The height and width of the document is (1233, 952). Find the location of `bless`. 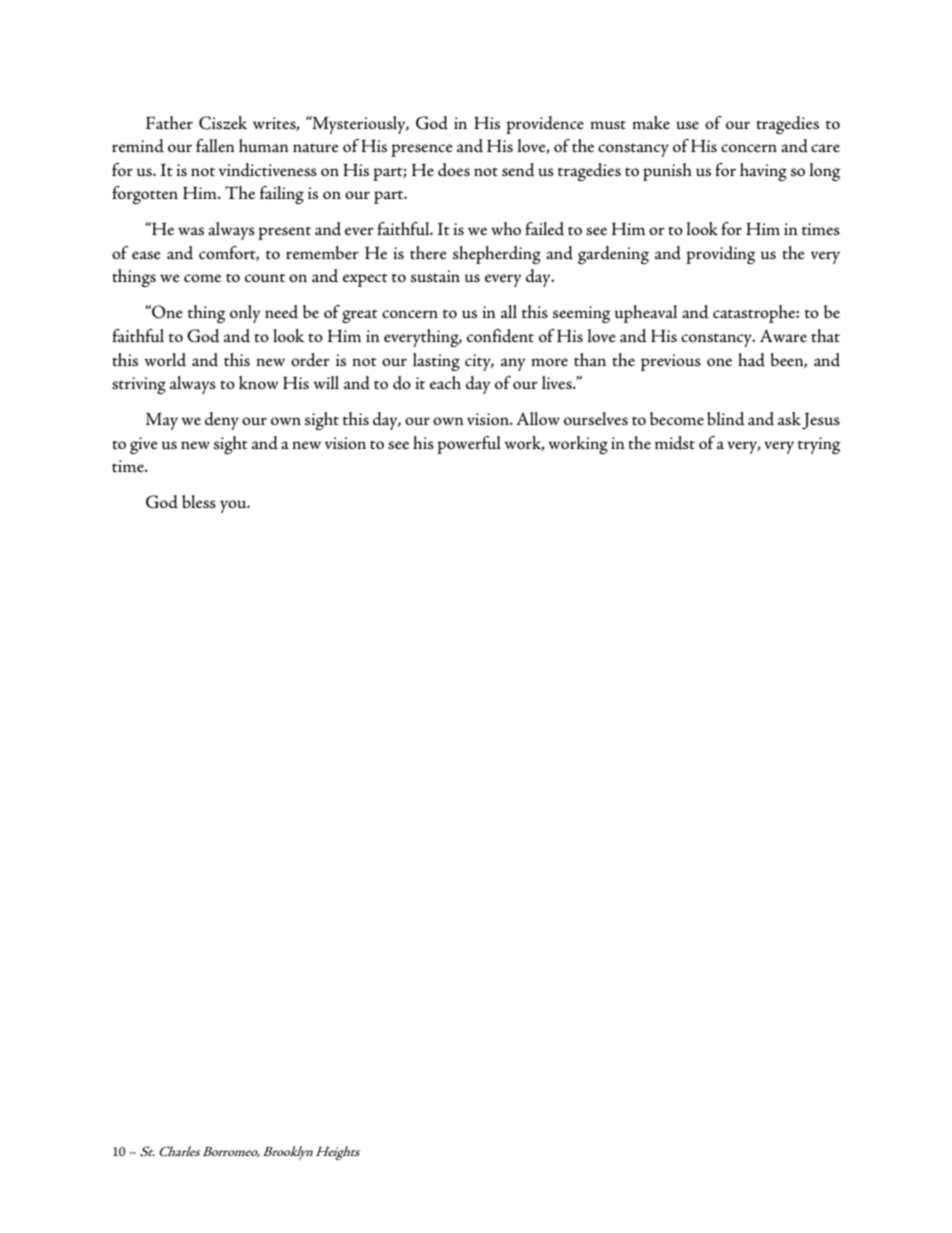

bless is located at coordinates (199, 501).
